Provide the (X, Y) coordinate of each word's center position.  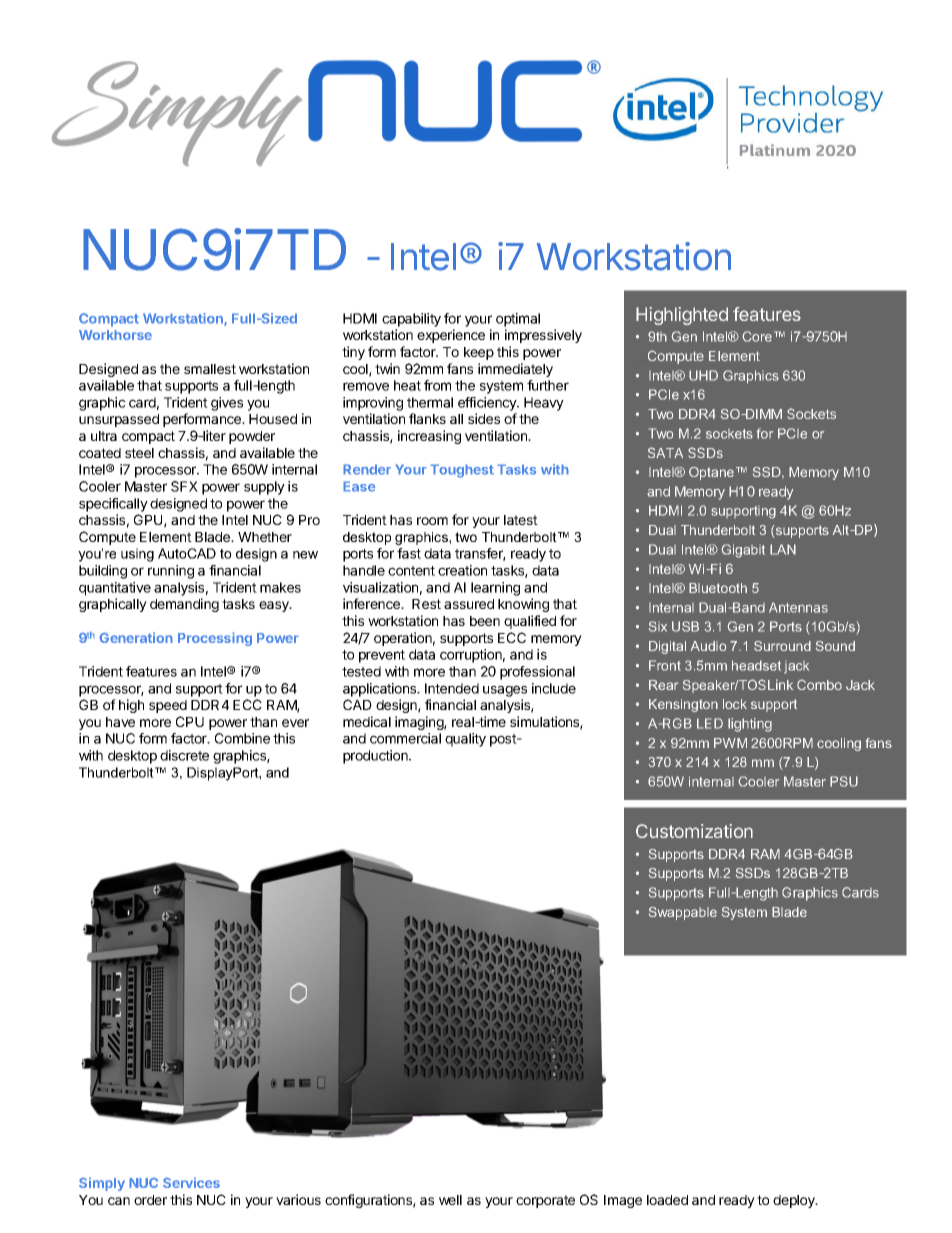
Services (191, 1182)
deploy (795, 1201)
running (171, 572)
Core (758, 336)
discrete (184, 755)
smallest (210, 369)
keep (479, 353)
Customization (694, 831)
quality (465, 740)
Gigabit (743, 551)
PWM (730, 743)
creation (462, 570)
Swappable (683, 913)
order (150, 1200)
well (450, 1200)
